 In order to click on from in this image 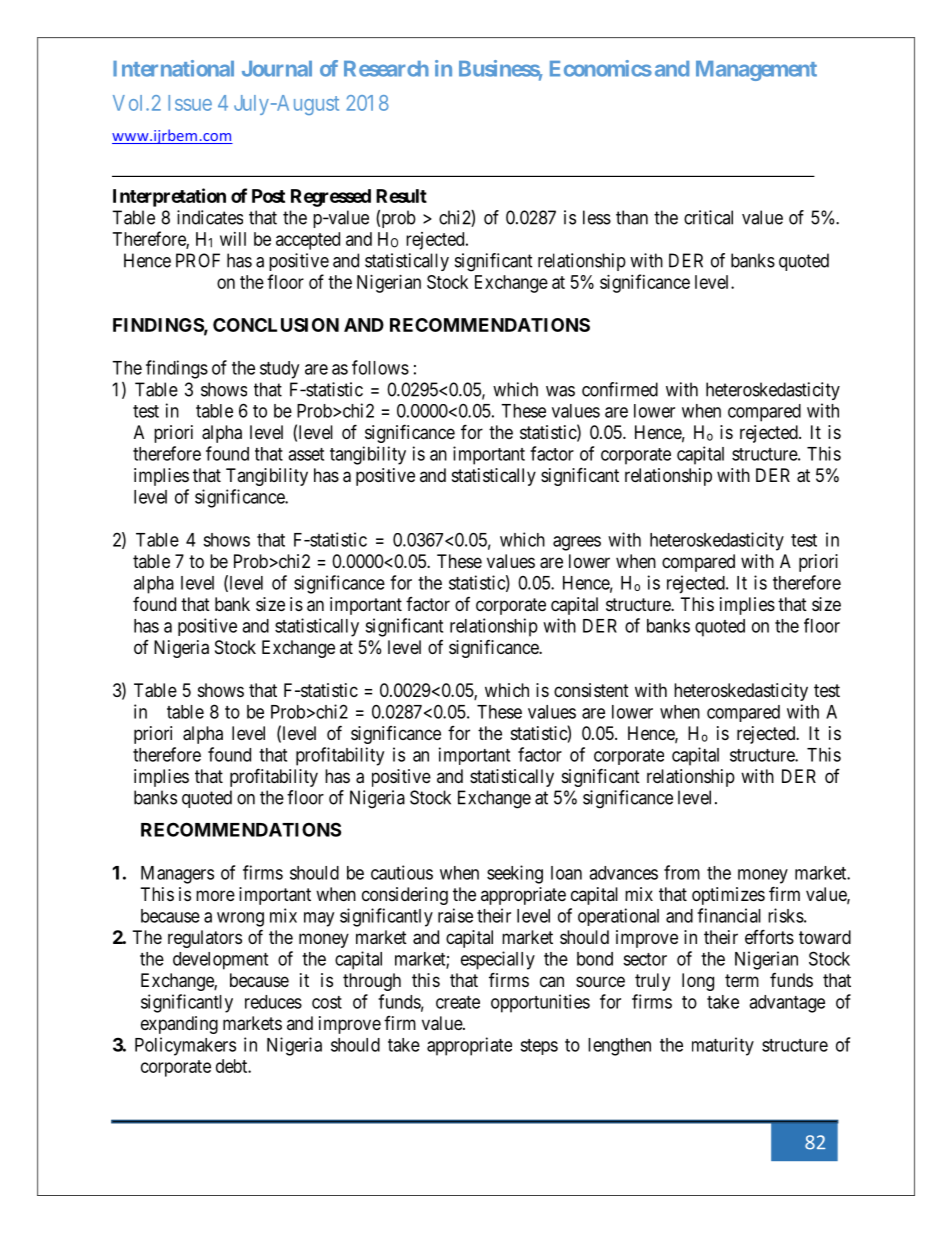, I will do `click(682, 872)`.
